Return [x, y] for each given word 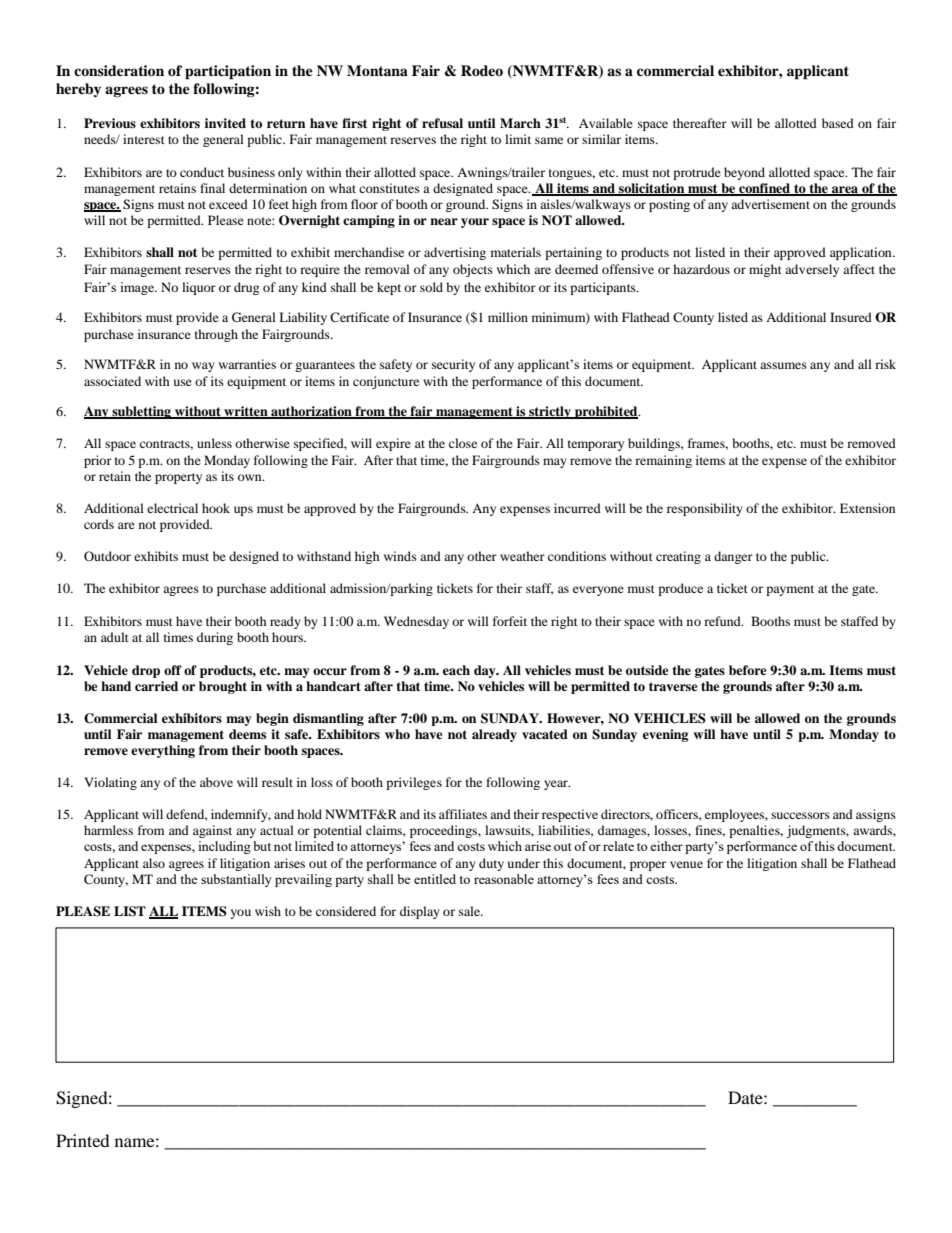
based [838, 123]
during [215, 638]
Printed [83, 1140]
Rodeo [482, 70]
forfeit [510, 621]
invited [225, 123]
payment [790, 590]
